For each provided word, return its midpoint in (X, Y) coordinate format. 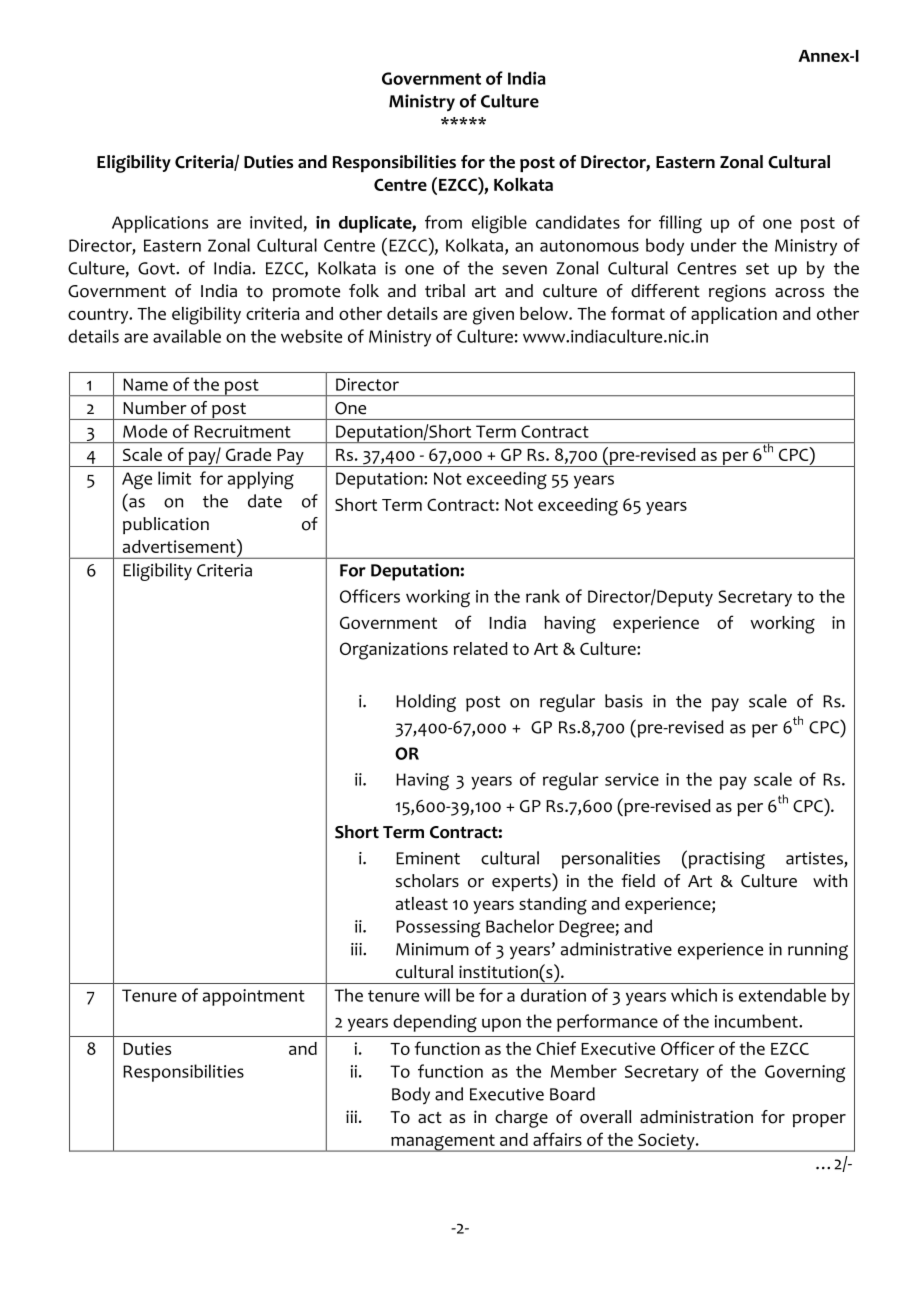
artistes (815, 859)
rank (543, 596)
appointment (254, 997)
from (443, 222)
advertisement (180, 546)
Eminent (428, 858)
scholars (427, 881)
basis (624, 701)
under (714, 245)
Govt (157, 268)
